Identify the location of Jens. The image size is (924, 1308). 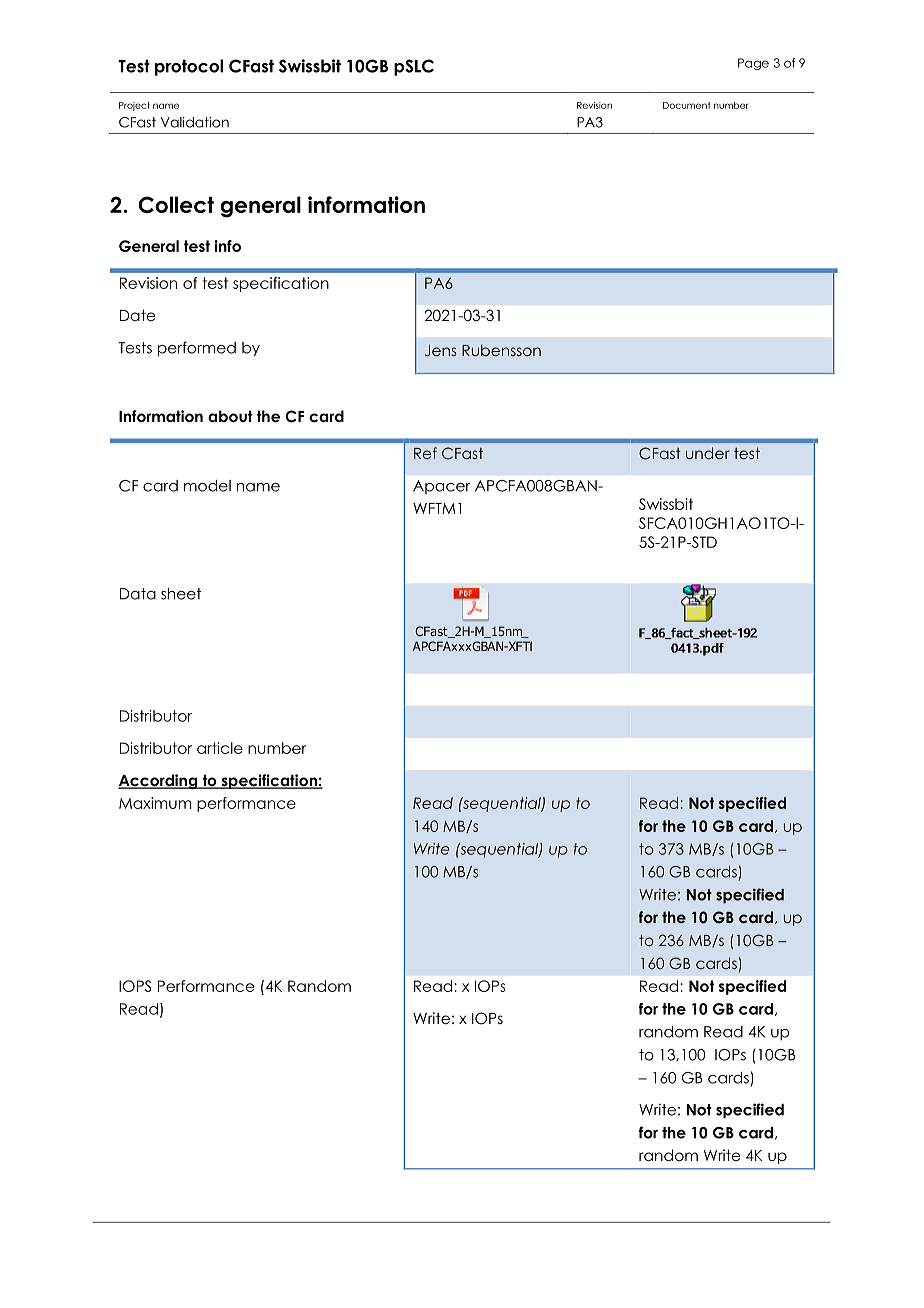
(441, 351).
